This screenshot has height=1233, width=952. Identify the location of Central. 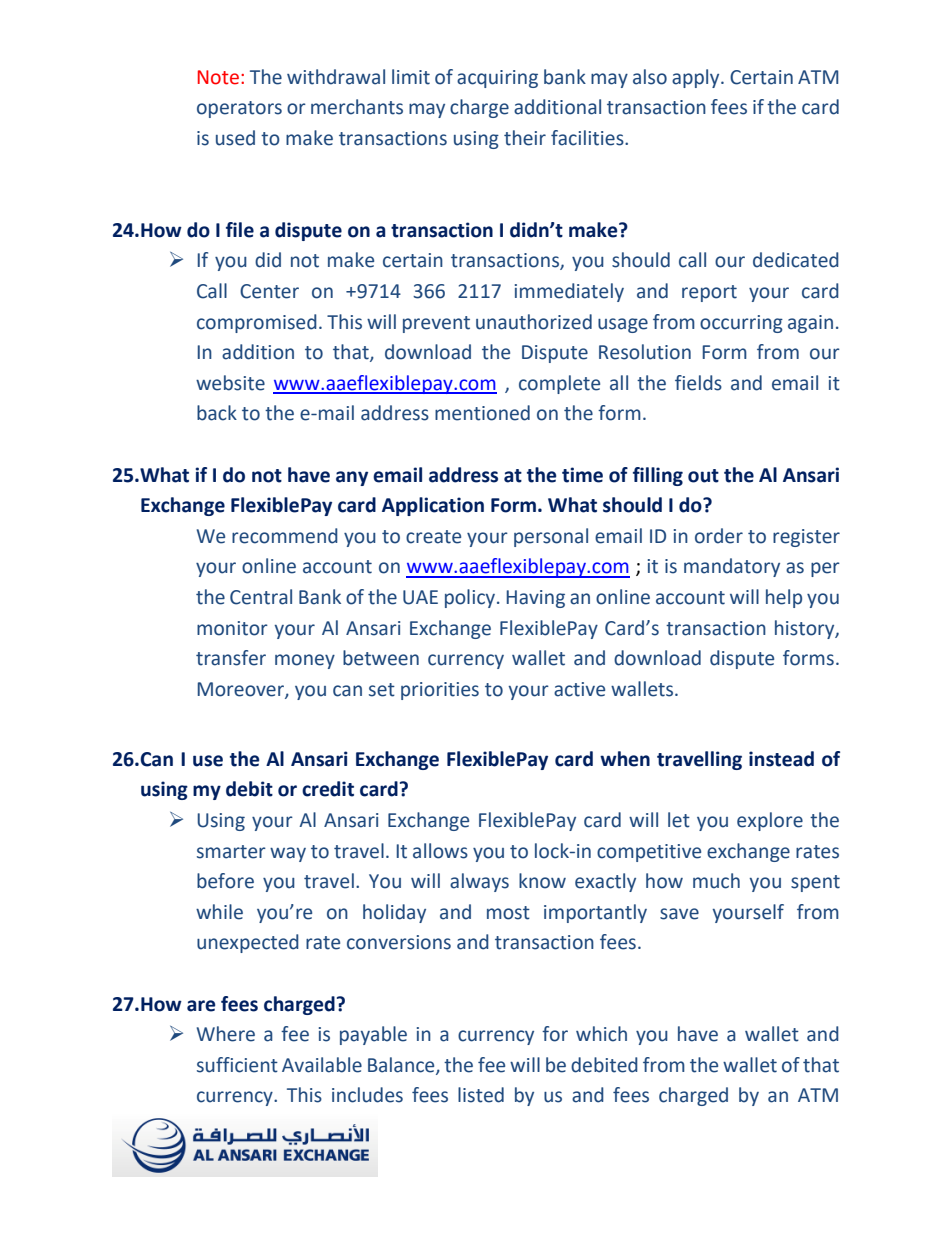
(261, 597).
